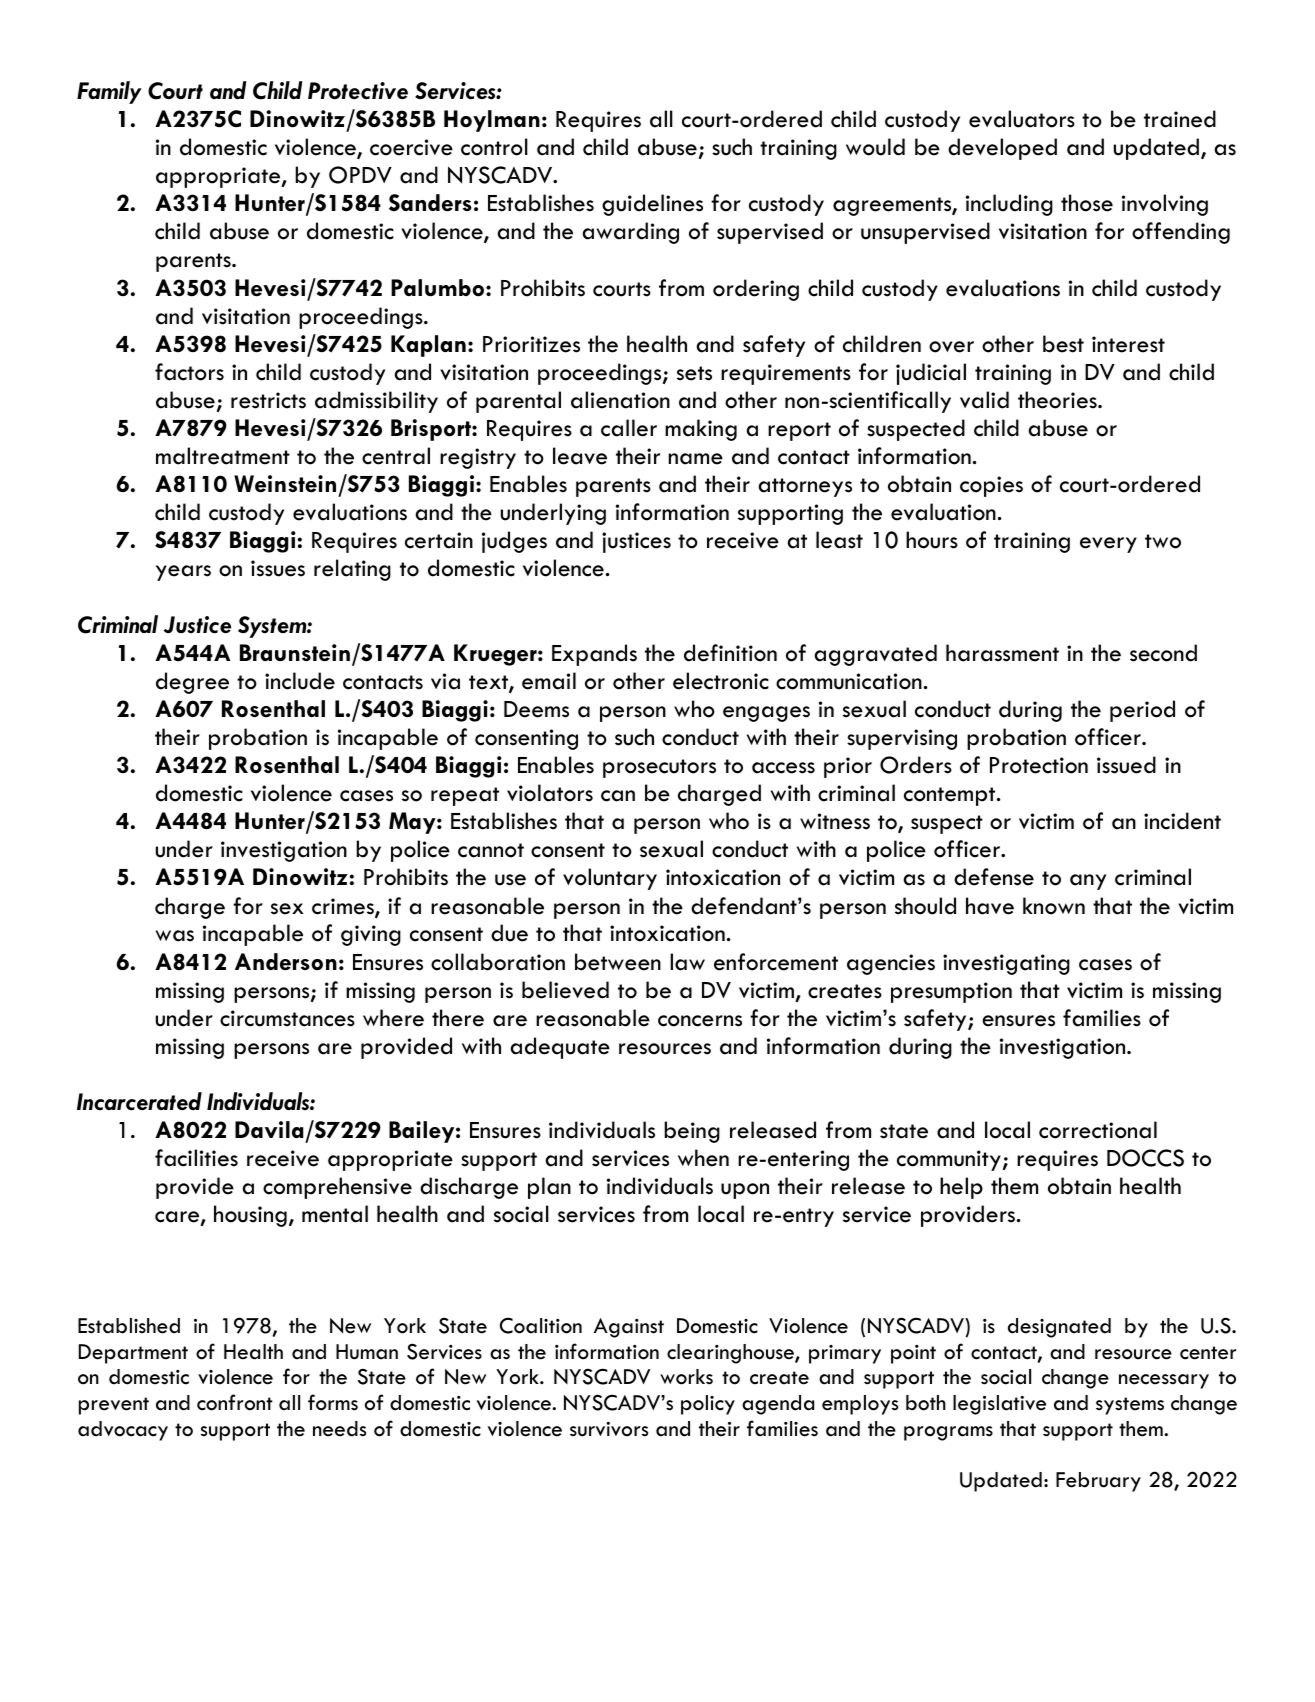  I want to click on Protective, so click(358, 91).
